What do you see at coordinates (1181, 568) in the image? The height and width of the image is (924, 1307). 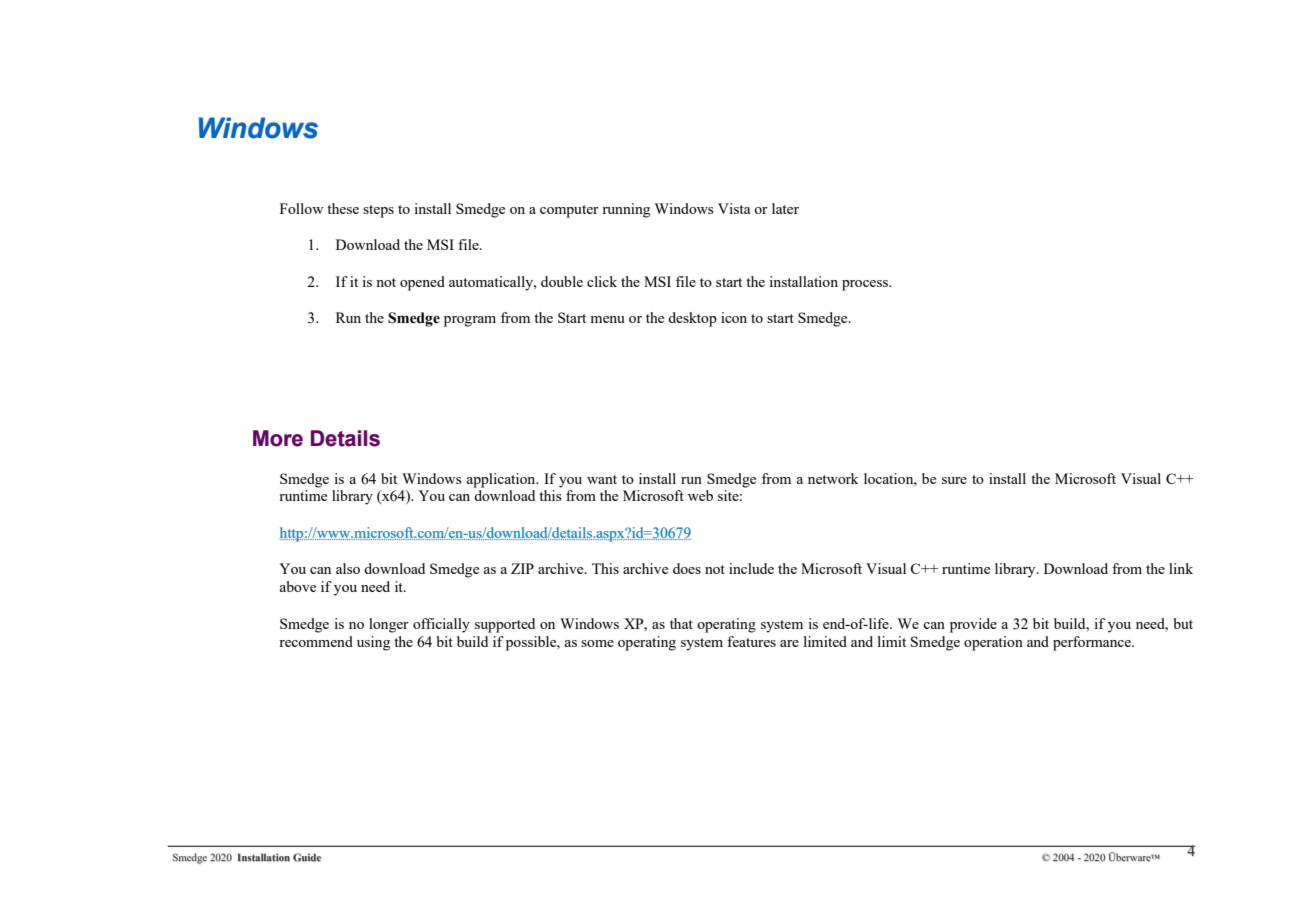 I see `link` at bounding box center [1181, 568].
